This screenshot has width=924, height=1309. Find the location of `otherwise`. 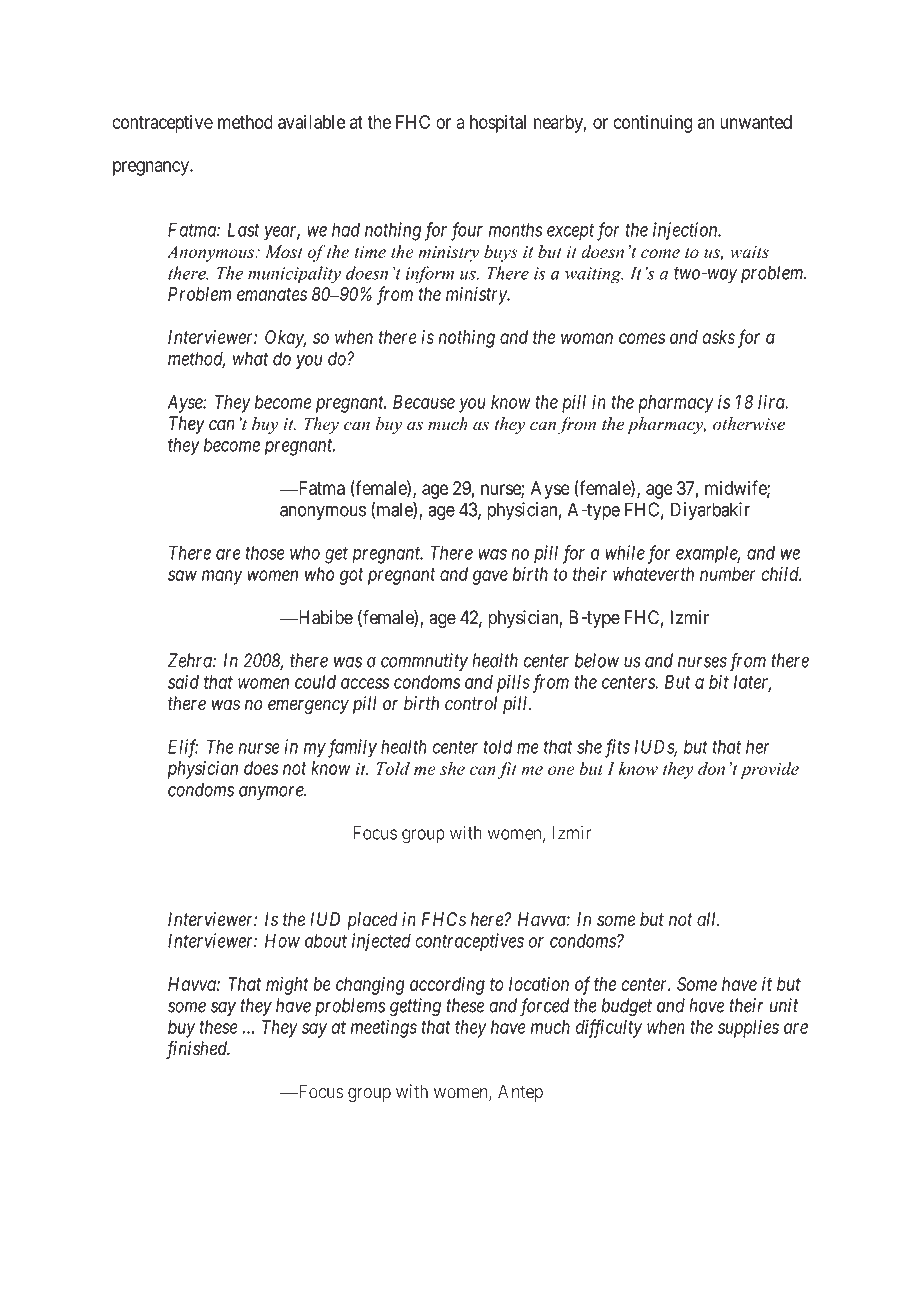

otherwise is located at coordinates (749, 424).
